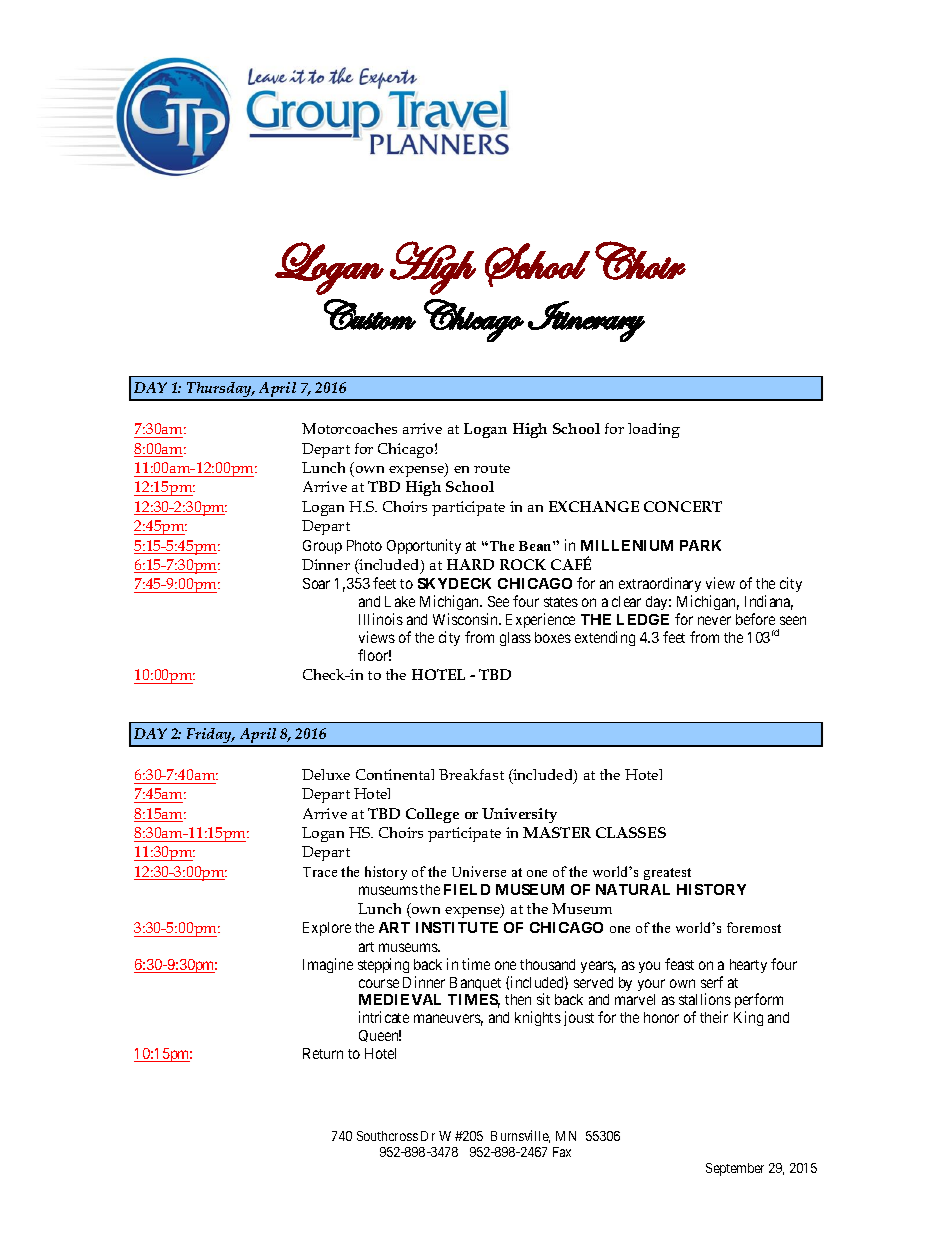  I want to click on Photo, so click(364, 545).
